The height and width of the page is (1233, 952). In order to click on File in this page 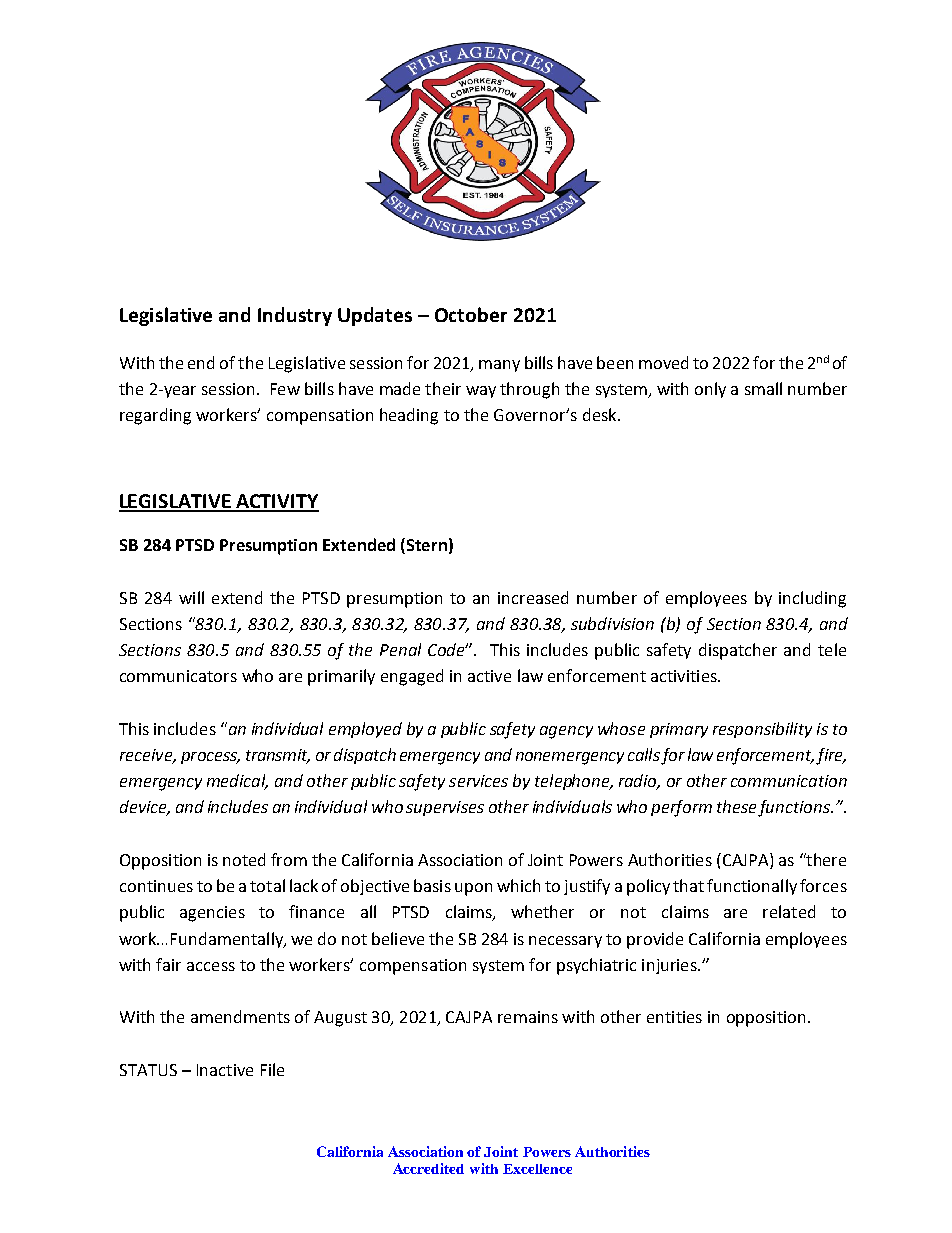, I will do `click(272, 1069)`.
